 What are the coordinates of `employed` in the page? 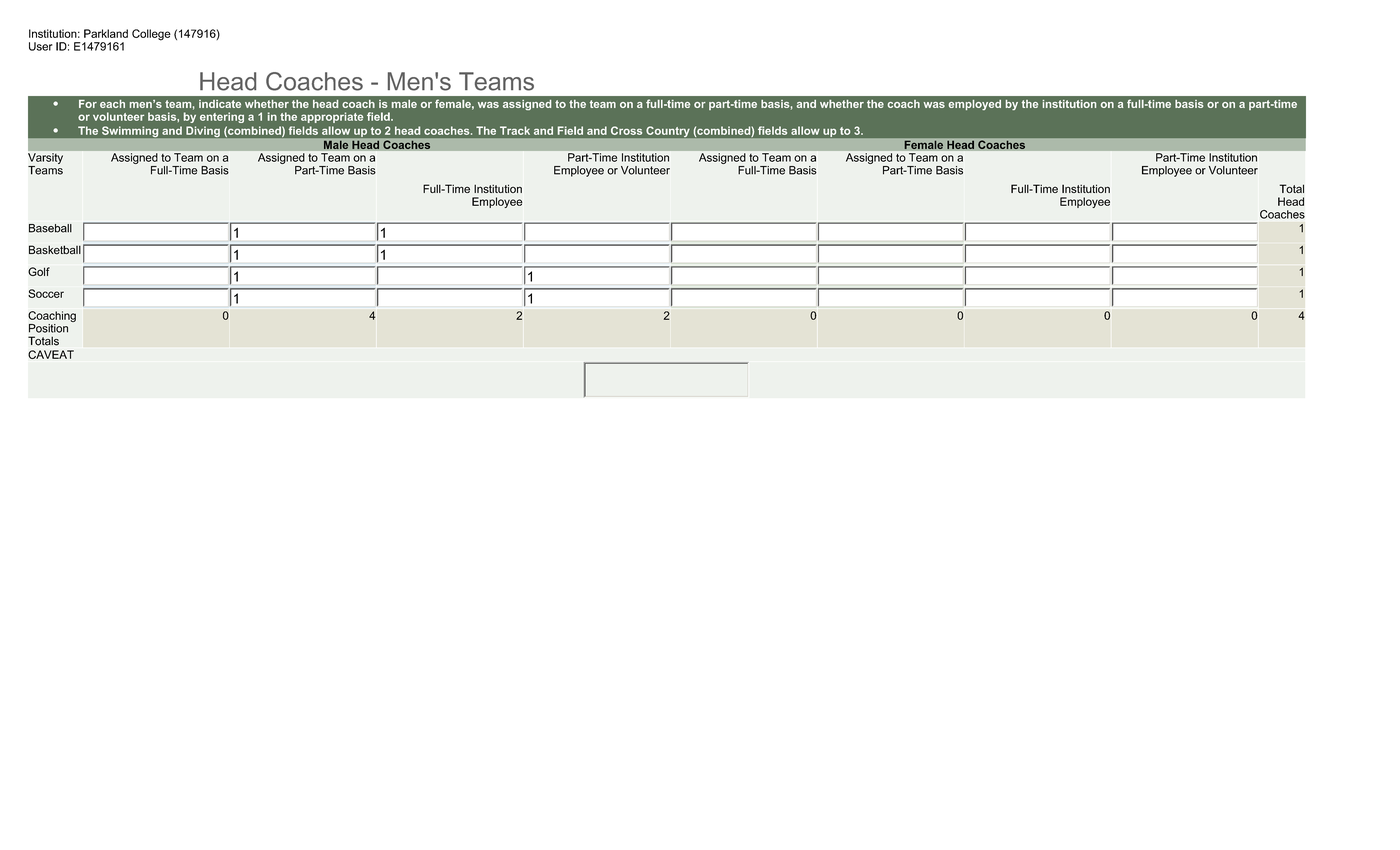 It's located at (975, 105).
